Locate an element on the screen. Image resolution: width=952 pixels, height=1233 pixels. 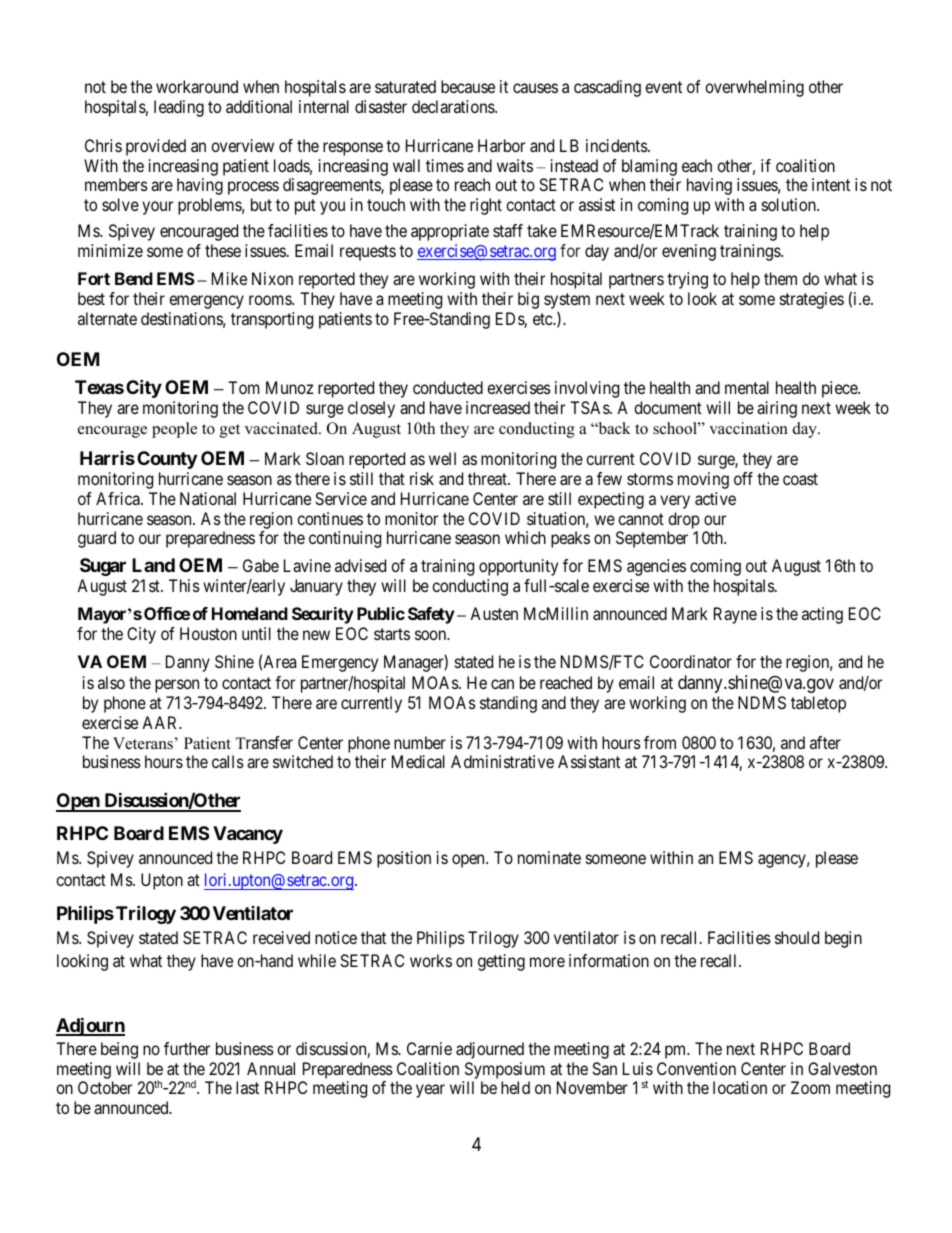
Symposium is located at coordinates (505, 1070).
